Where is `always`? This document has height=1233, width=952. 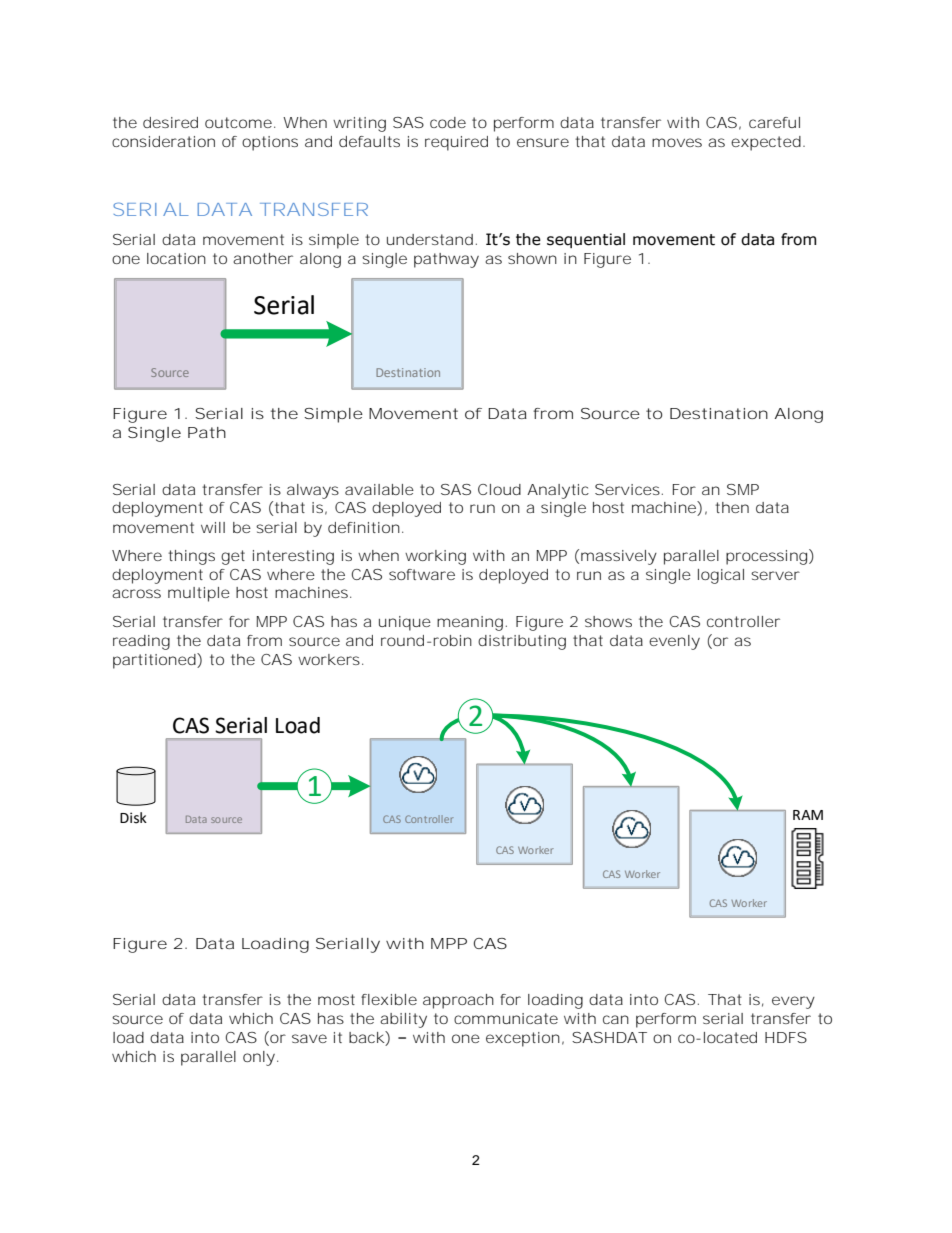
always is located at coordinates (313, 491).
